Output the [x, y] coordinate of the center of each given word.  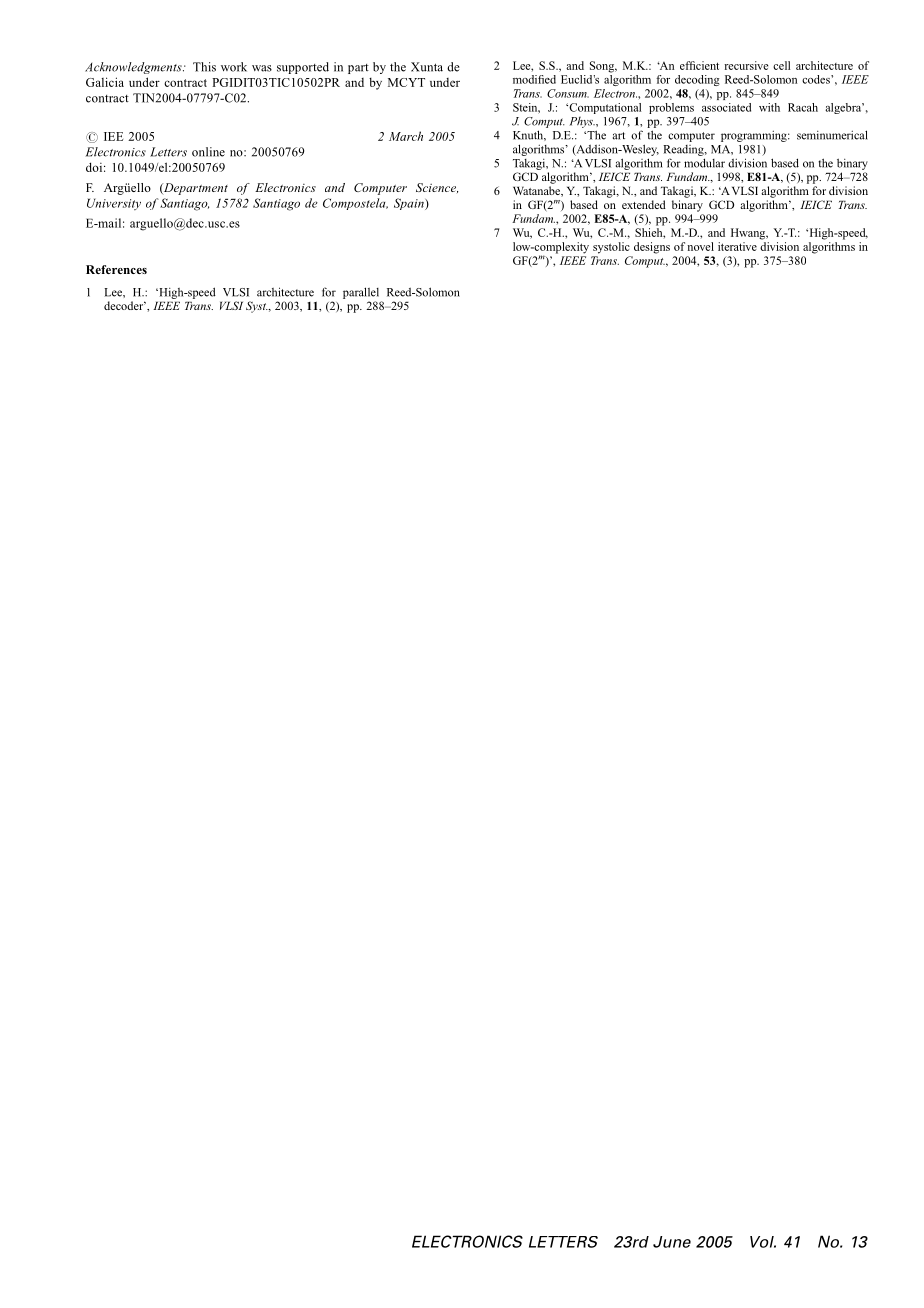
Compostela [355, 204]
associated [726, 107]
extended [644, 204]
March [406, 136]
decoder [125, 305]
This [204, 67]
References [116, 269]
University [114, 204]
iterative [737, 246]
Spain [410, 204]
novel [700, 246]
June [672, 1242]
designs [652, 248]
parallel [361, 293]
